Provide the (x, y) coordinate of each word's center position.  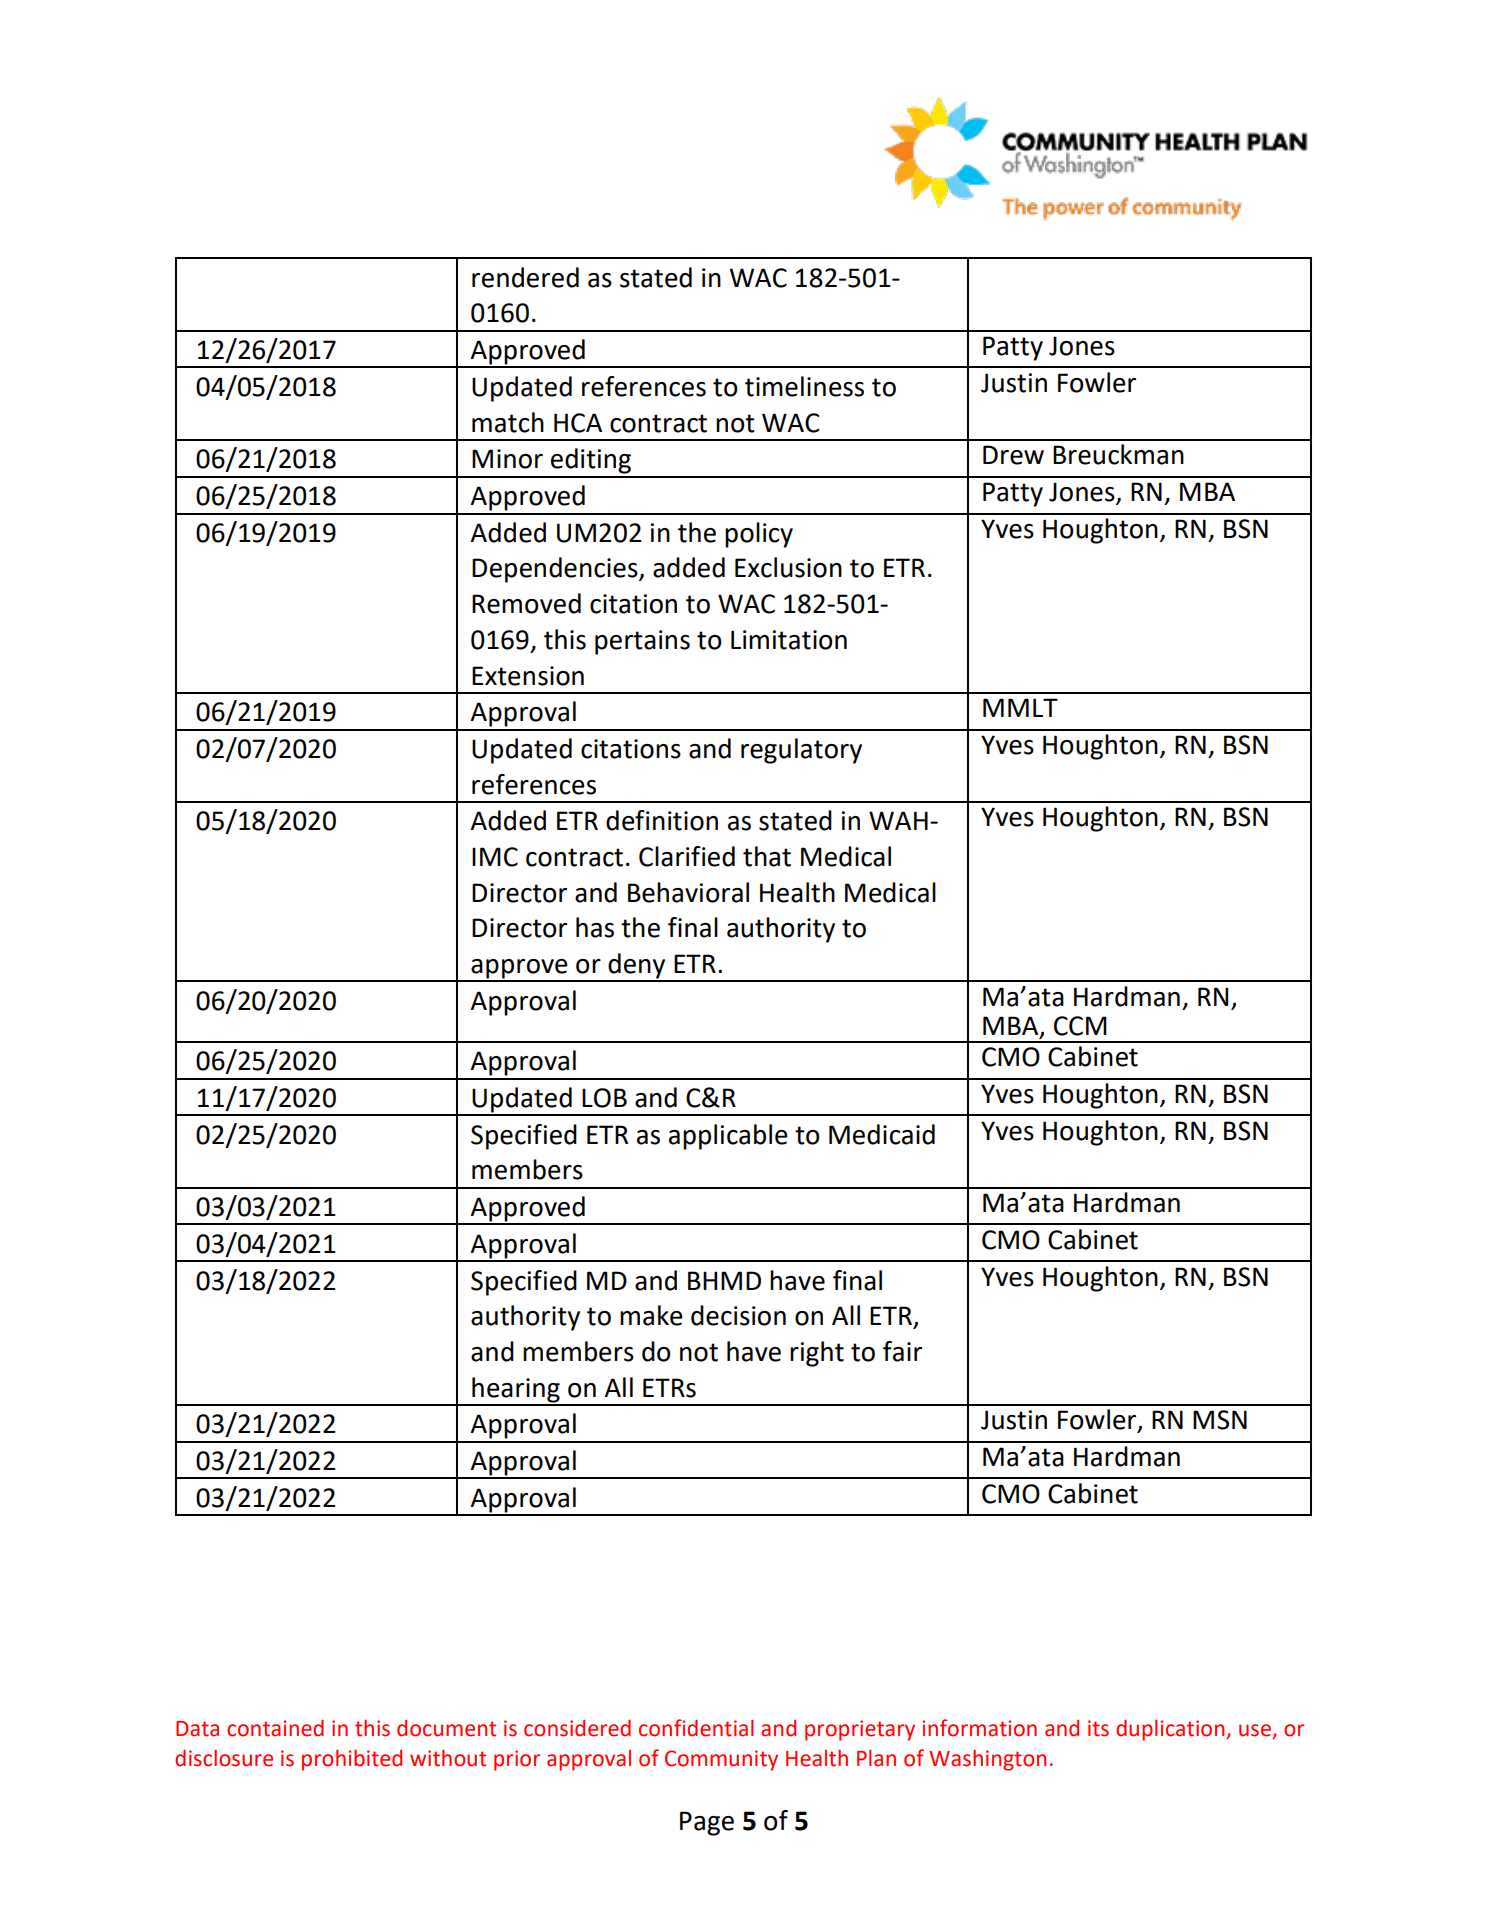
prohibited (352, 1760)
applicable (728, 1137)
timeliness (804, 386)
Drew (1013, 455)
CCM (1080, 1026)
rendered (525, 277)
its (1098, 1728)
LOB (604, 1098)
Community (721, 1760)
